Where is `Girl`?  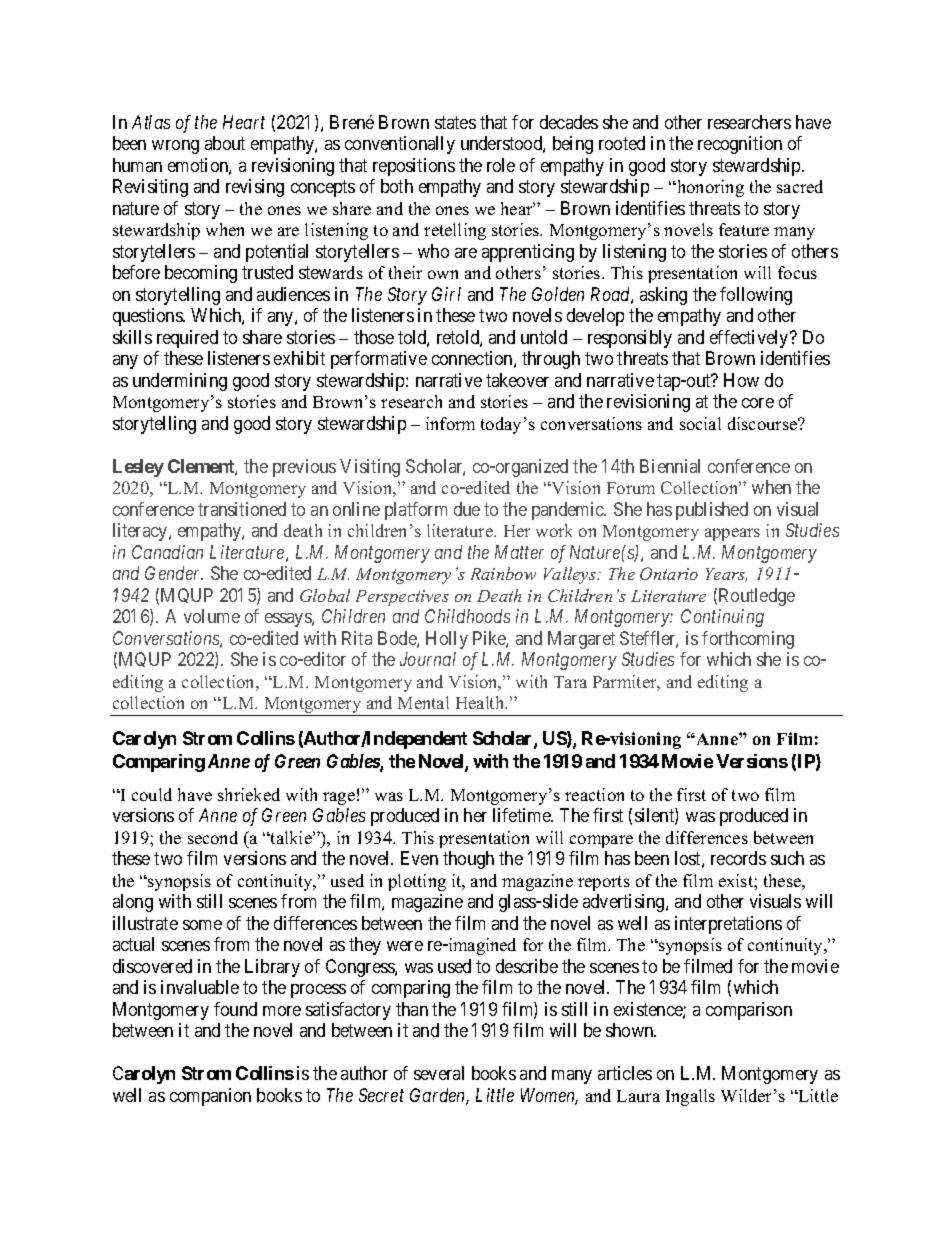
Girl is located at coordinates (446, 294).
